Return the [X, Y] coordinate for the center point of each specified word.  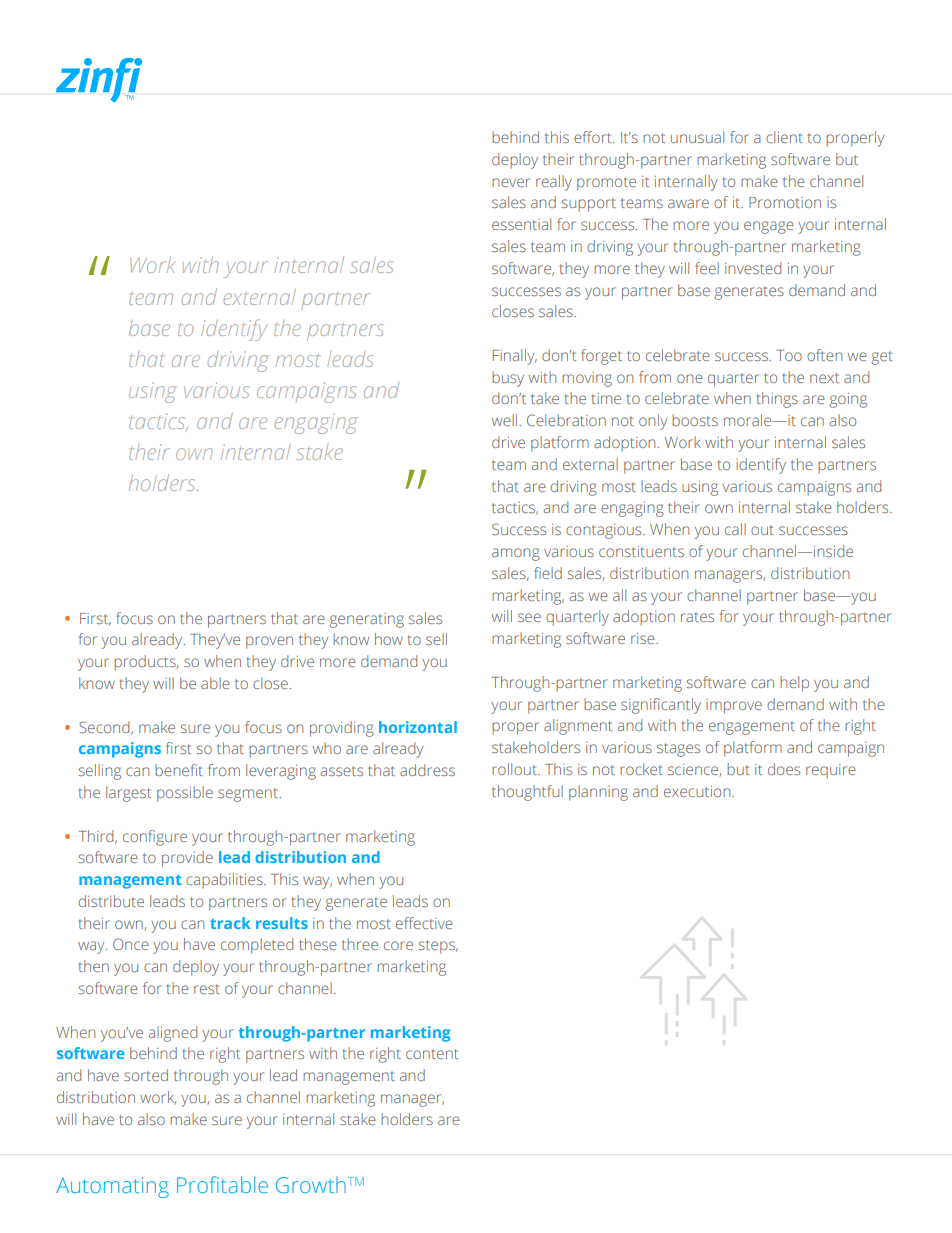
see [529, 617]
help [794, 684]
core [398, 945]
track [230, 923]
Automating [112, 1187]
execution [698, 791]
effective [424, 923]
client [784, 137]
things [777, 400]
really [554, 183]
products [146, 663]
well [504, 420]
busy [508, 379]
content [432, 1054]
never [511, 182]
